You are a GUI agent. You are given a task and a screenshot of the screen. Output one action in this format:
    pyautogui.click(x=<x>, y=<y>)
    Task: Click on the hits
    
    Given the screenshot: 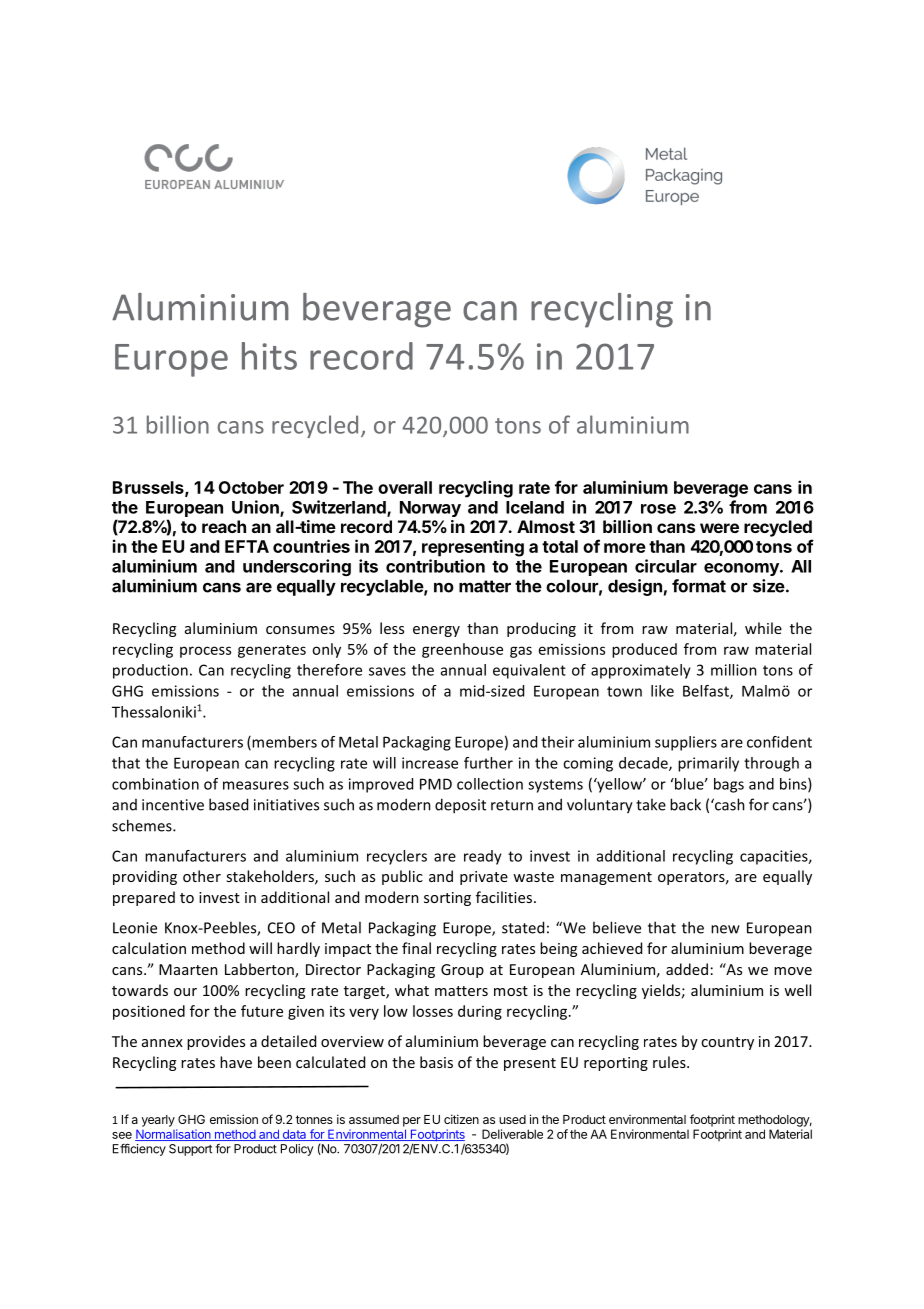 What is the action you would take?
    pyautogui.click(x=269, y=356)
